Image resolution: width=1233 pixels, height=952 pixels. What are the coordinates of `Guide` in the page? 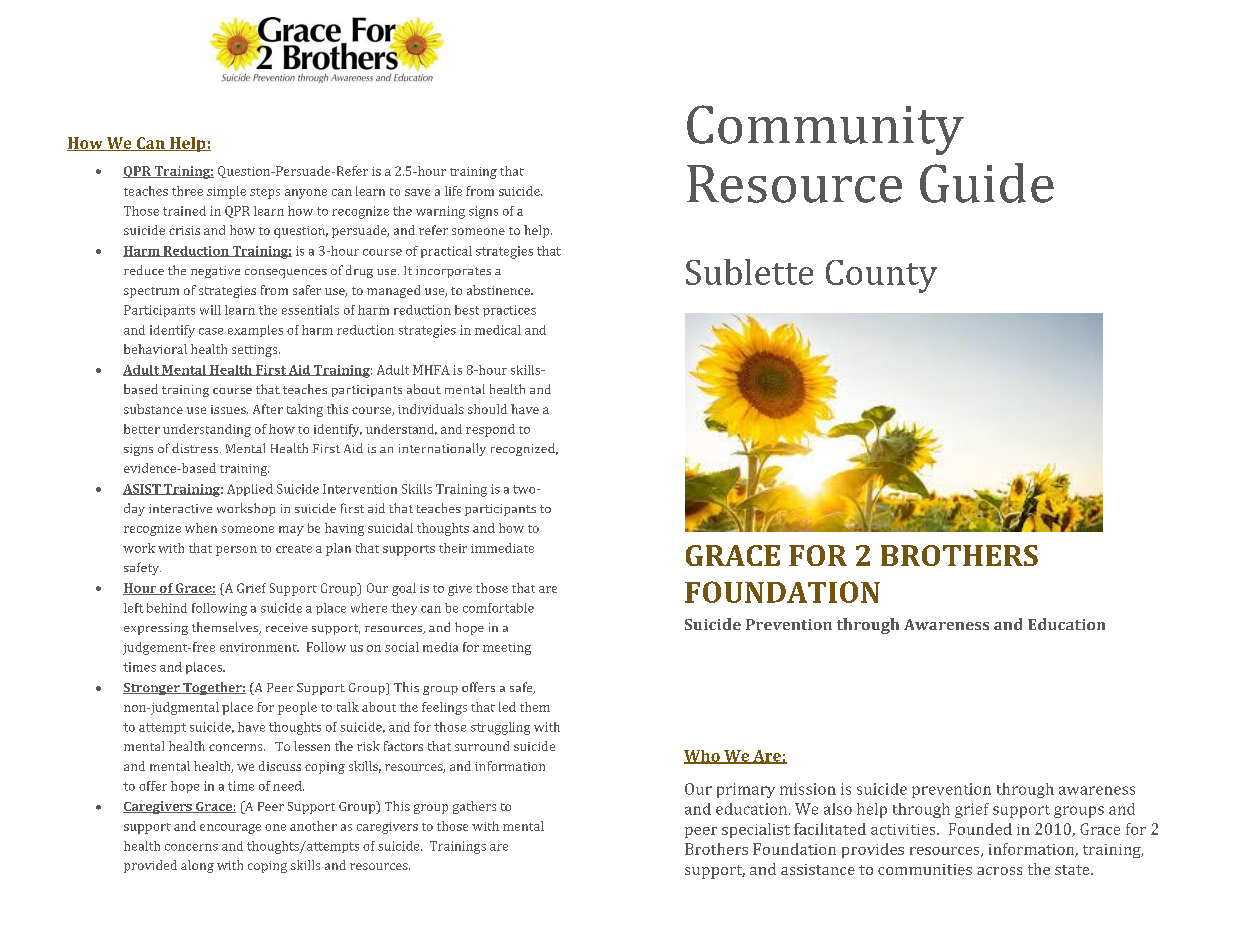 It's located at (987, 183).
